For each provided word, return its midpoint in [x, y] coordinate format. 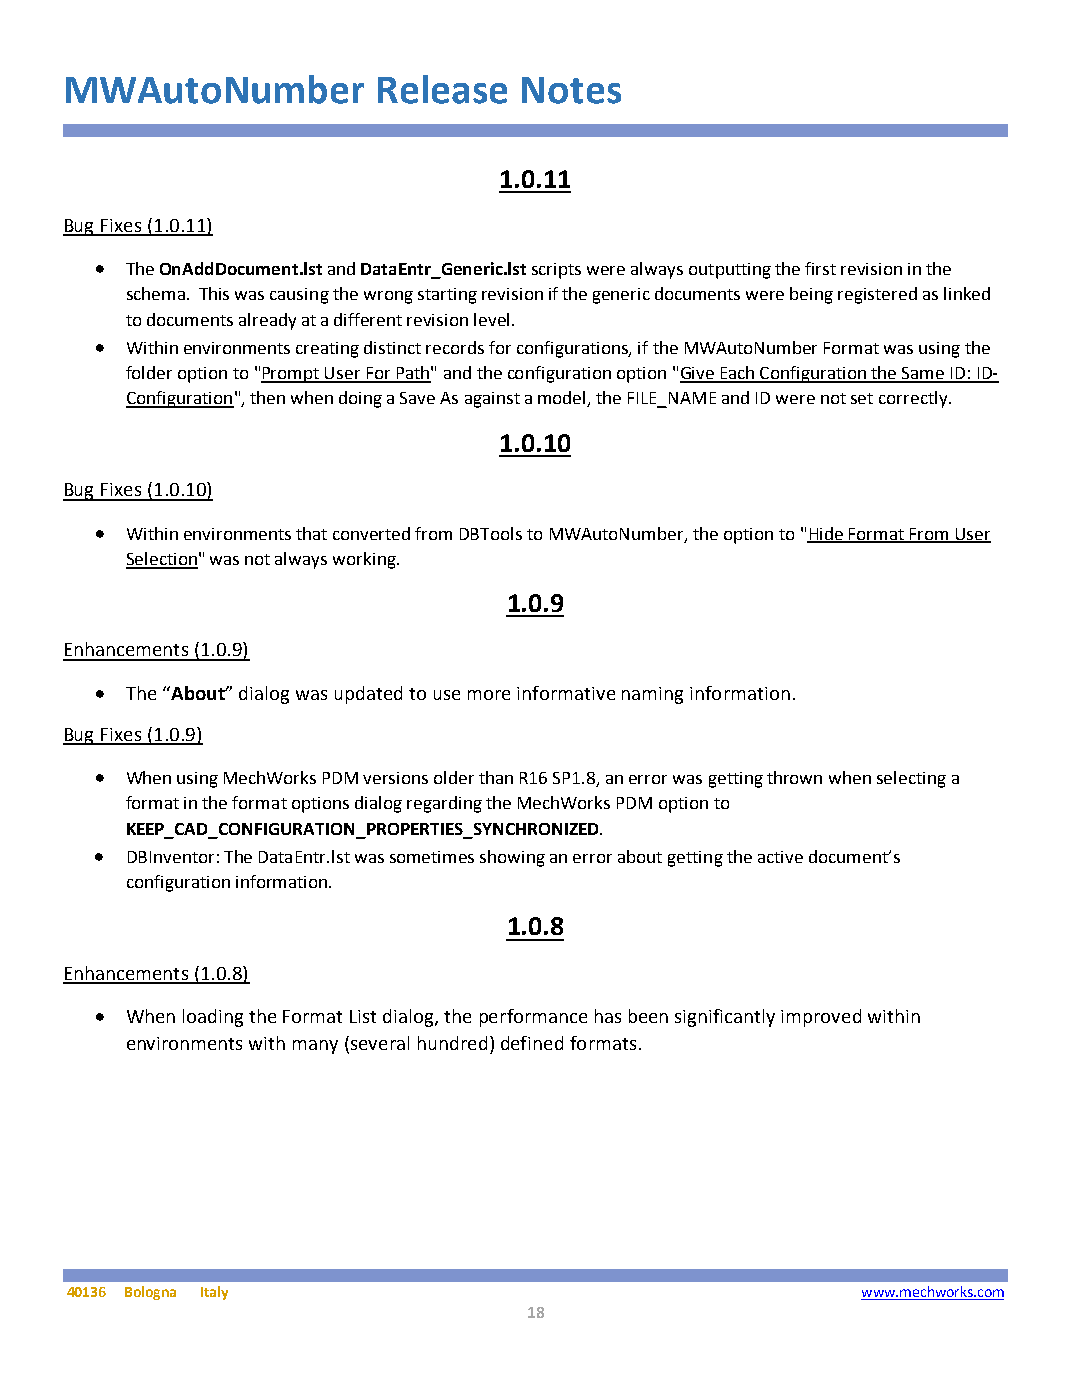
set [862, 398]
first [820, 268]
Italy [214, 1293]
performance [533, 1018]
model [563, 399]
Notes [571, 90]
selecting [911, 779]
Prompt [291, 375]
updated [368, 695]
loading [213, 1018]
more [489, 695]
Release [442, 89]
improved [821, 1018]
